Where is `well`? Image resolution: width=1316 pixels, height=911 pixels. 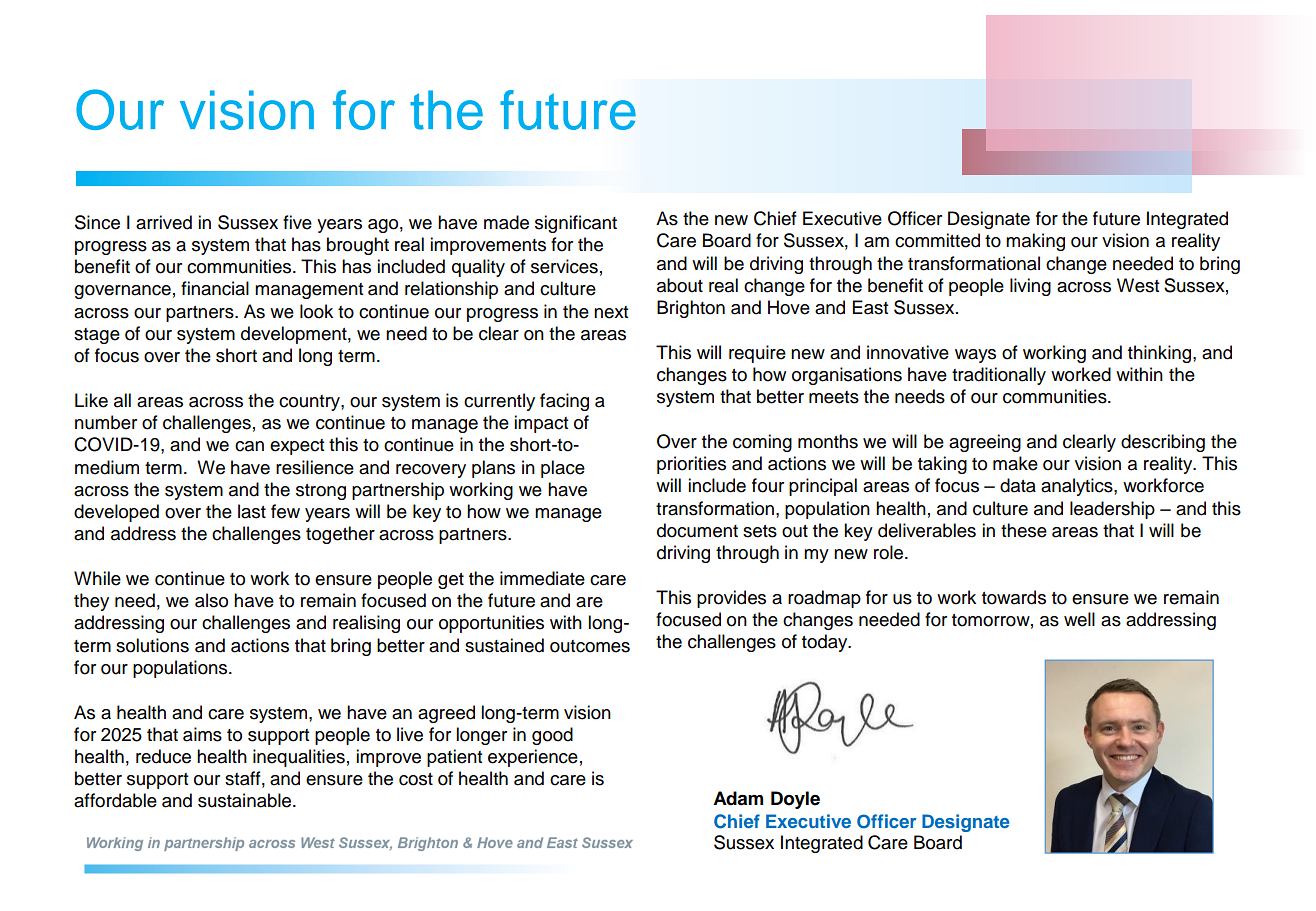
well is located at coordinates (1079, 619).
